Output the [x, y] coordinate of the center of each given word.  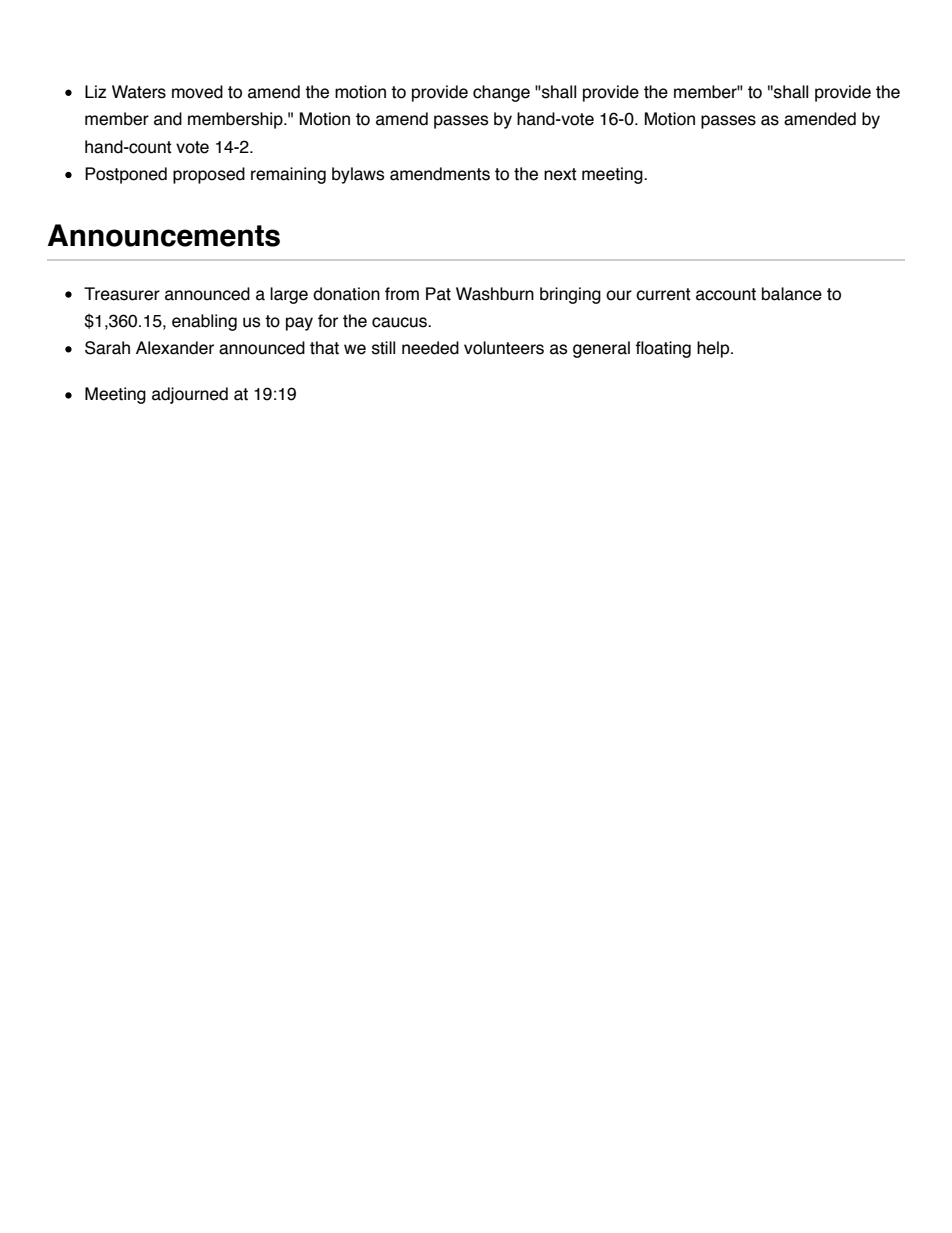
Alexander [175, 348]
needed [430, 348]
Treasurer [122, 294]
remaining [288, 175]
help [714, 349]
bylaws [358, 175]
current [663, 294]
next [560, 174]
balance [792, 294]
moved [197, 92]
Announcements [164, 235]
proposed [209, 175]
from [402, 294]
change [501, 93]
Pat [438, 294]
